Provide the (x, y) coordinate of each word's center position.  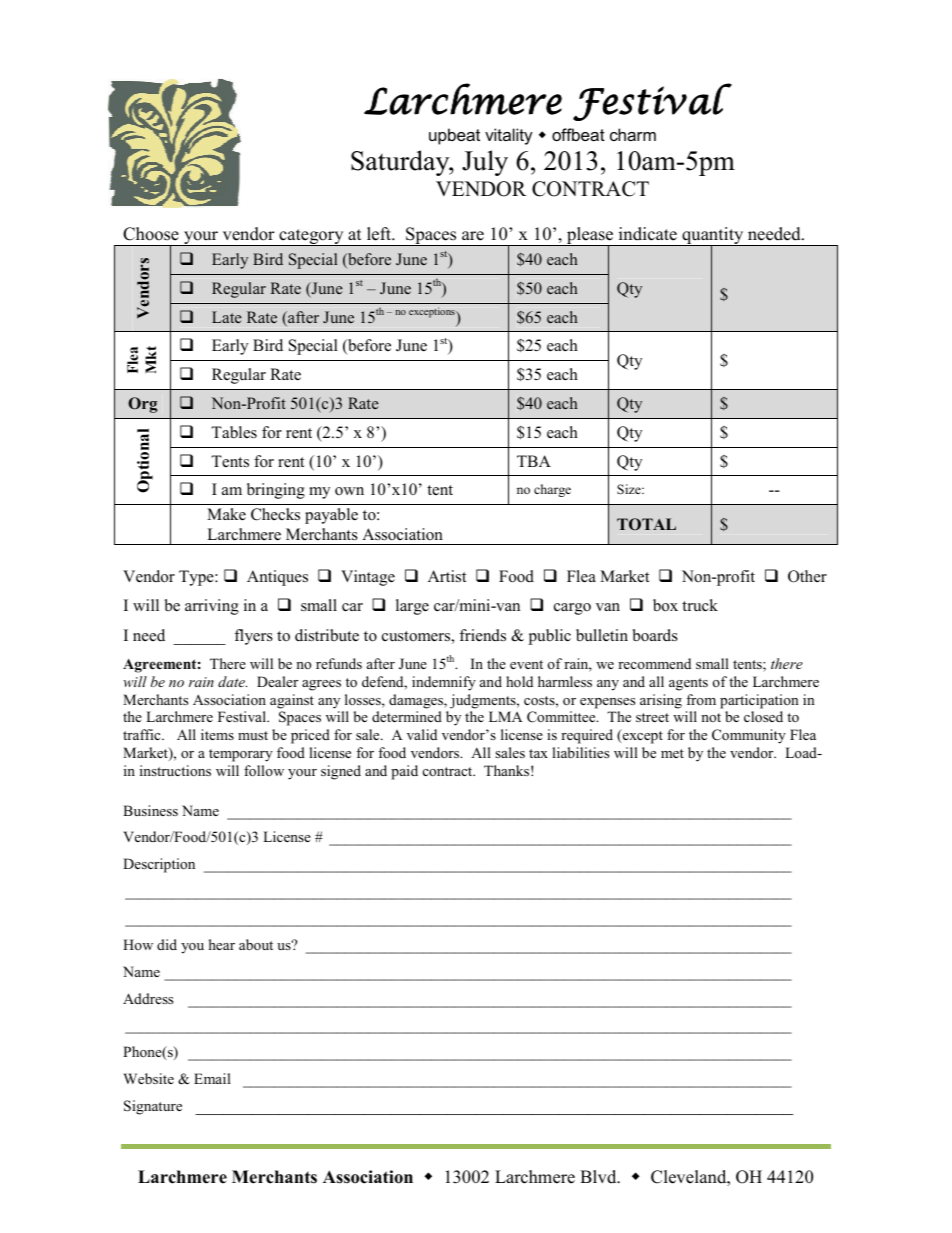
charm (633, 134)
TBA (534, 461)
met (672, 753)
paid (404, 772)
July (485, 163)
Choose (151, 234)
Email (212, 1078)
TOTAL (646, 524)
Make (226, 514)
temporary (241, 755)
